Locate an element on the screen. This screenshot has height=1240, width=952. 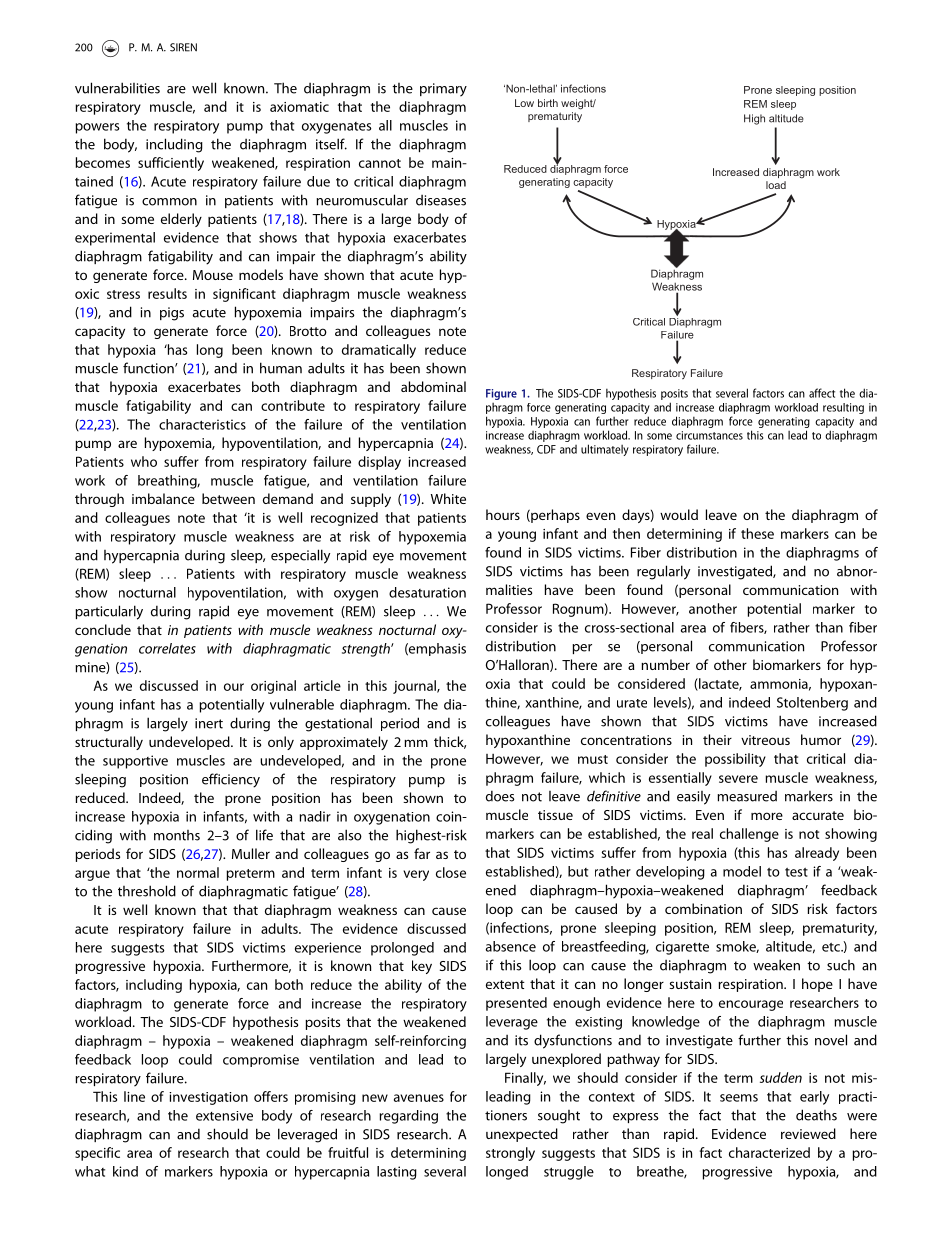
extensive is located at coordinates (224, 1116).
